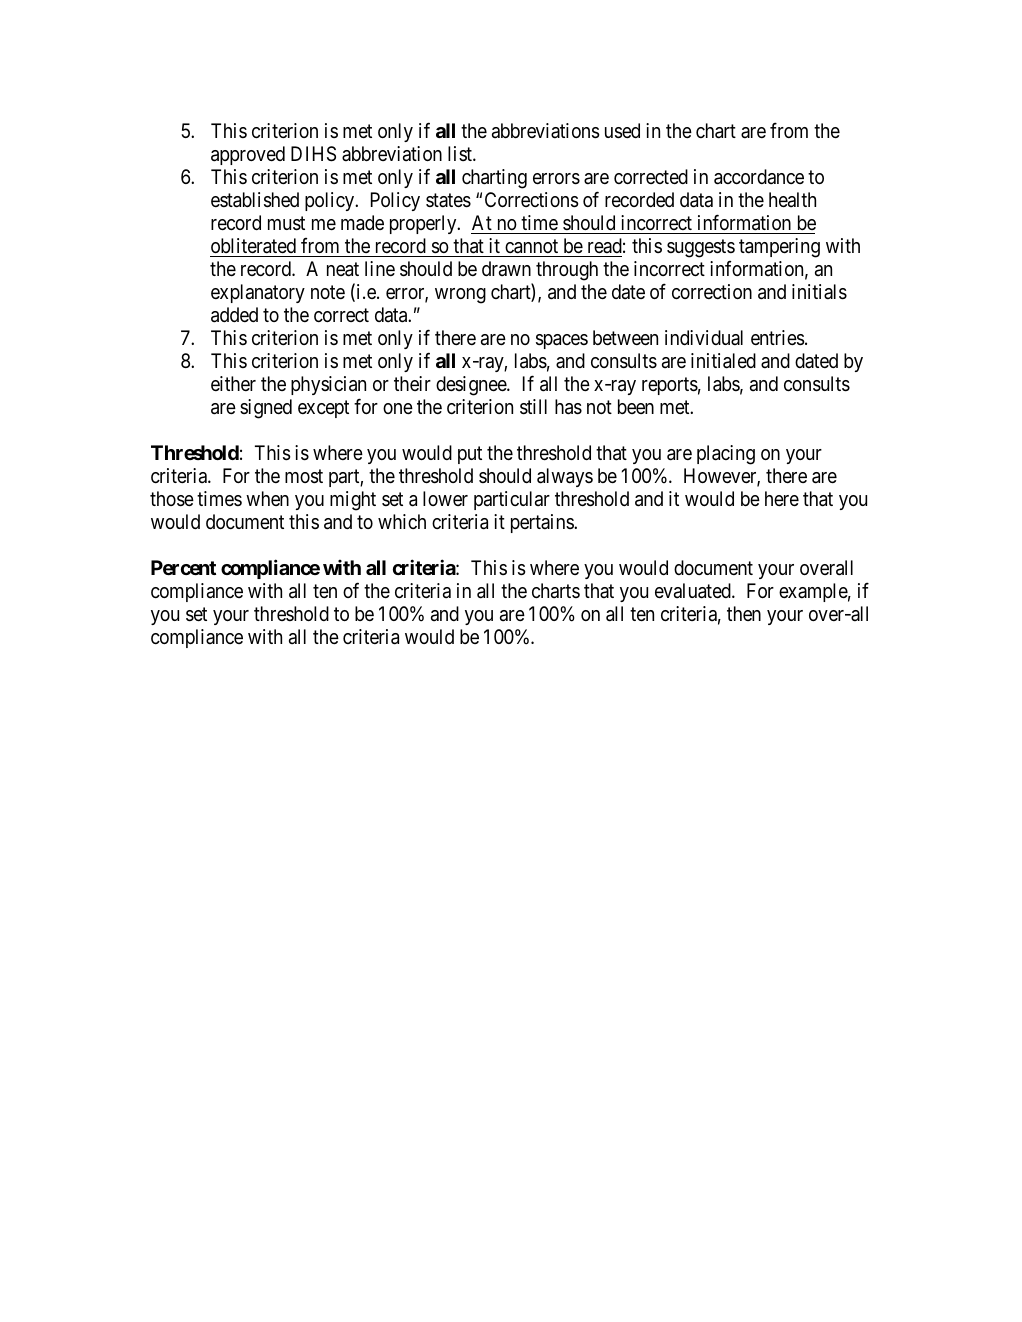 Image resolution: width=1022 pixels, height=1322 pixels. I want to click on wrong, so click(460, 296).
